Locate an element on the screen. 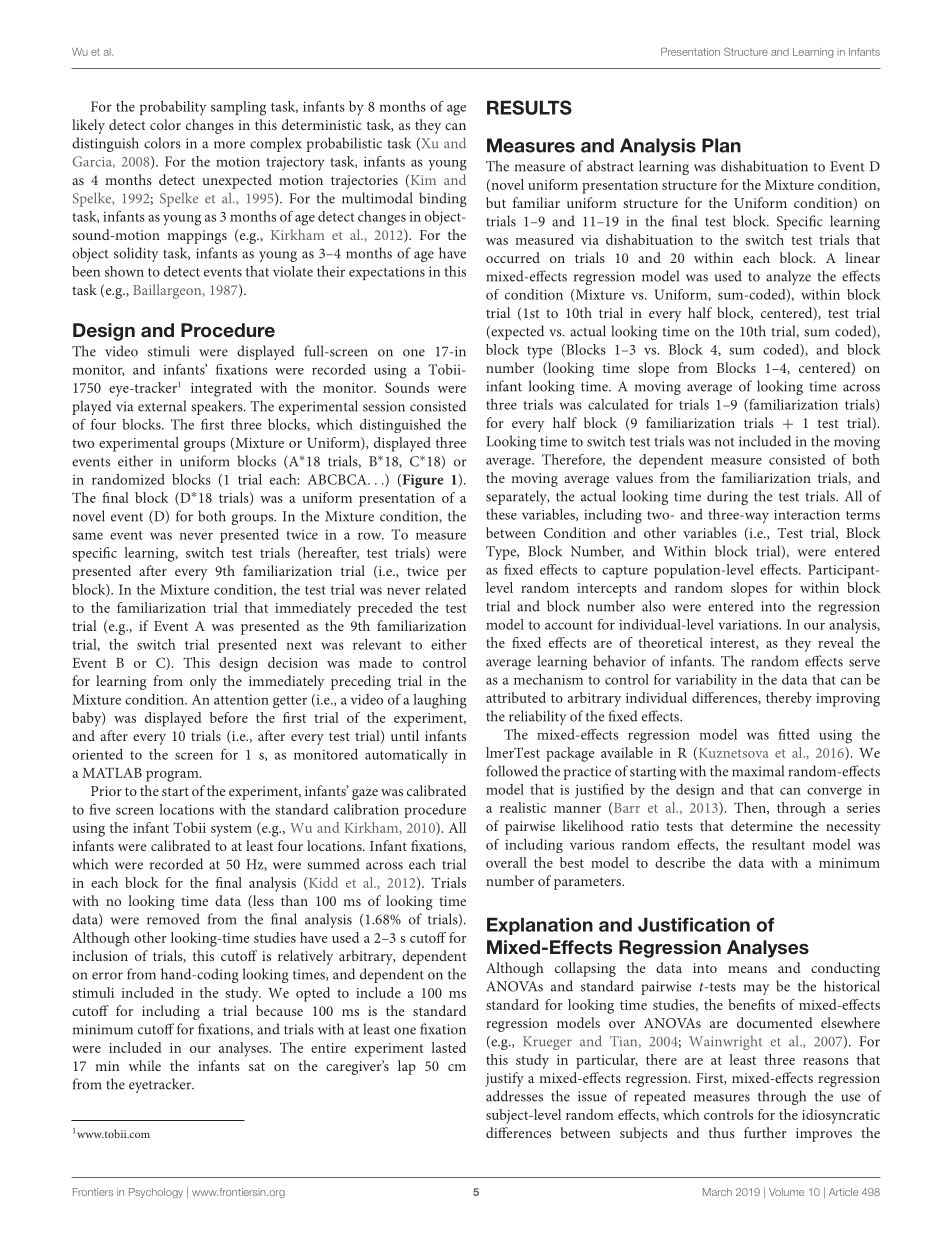 The height and width of the screenshot is (1247, 952). followed is located at coordinates (512, 771).
